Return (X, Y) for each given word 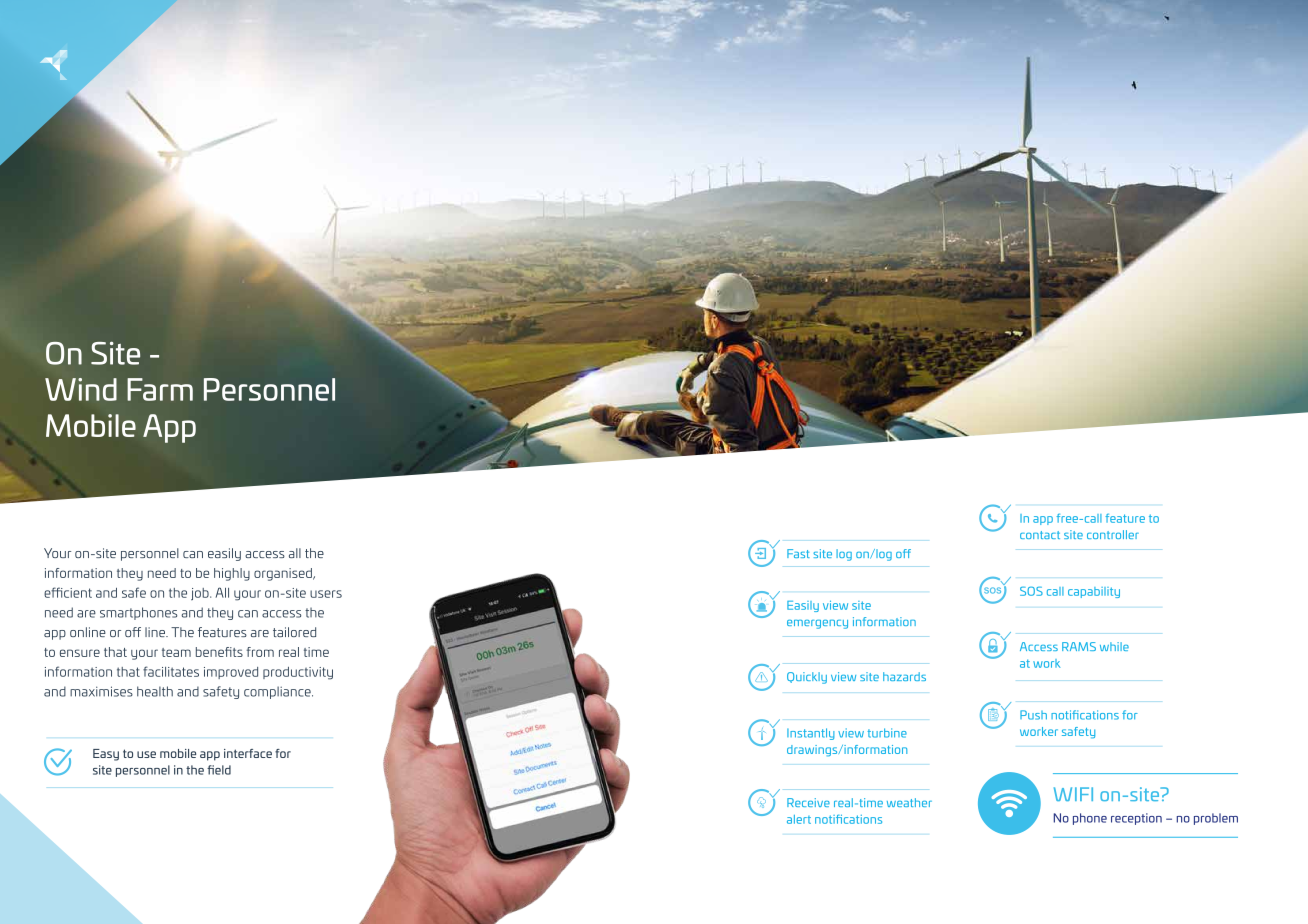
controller (1113, 534)
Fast (798, 553)
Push (1033, 715)
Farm (160, 389)
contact (1040, 535)
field (219, 770)
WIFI (1073, 794)
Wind (81, 389)
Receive (808, 802)
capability (1094, 592)
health (155, 691)
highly (232, 574)
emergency (817, 624)
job (201, 594)
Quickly (807, 678)
